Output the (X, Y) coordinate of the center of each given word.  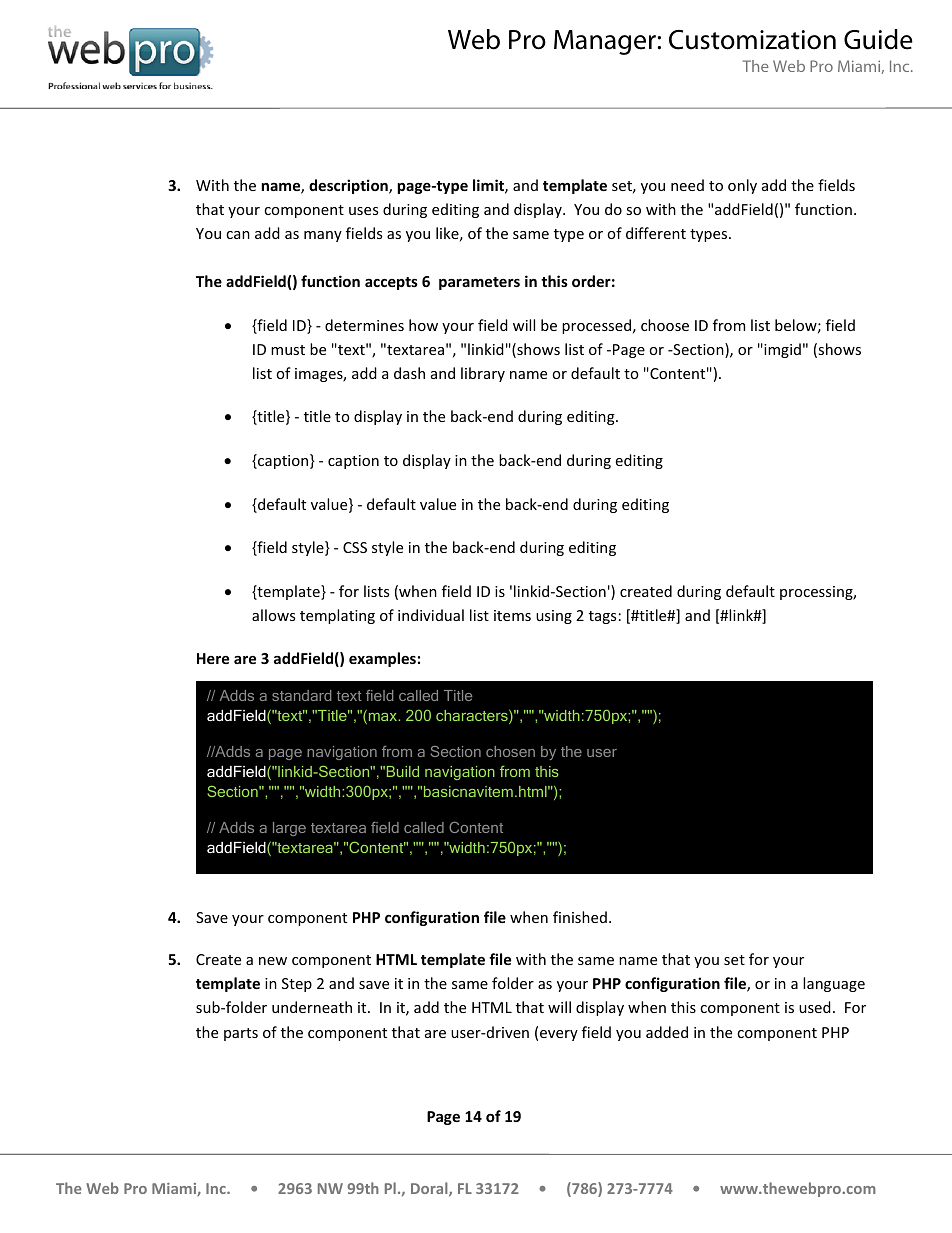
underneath (312, 1007)
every (559, 1035)
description (349, 186)
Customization (752, 40)
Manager (605, 42)
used (815, 1007)
